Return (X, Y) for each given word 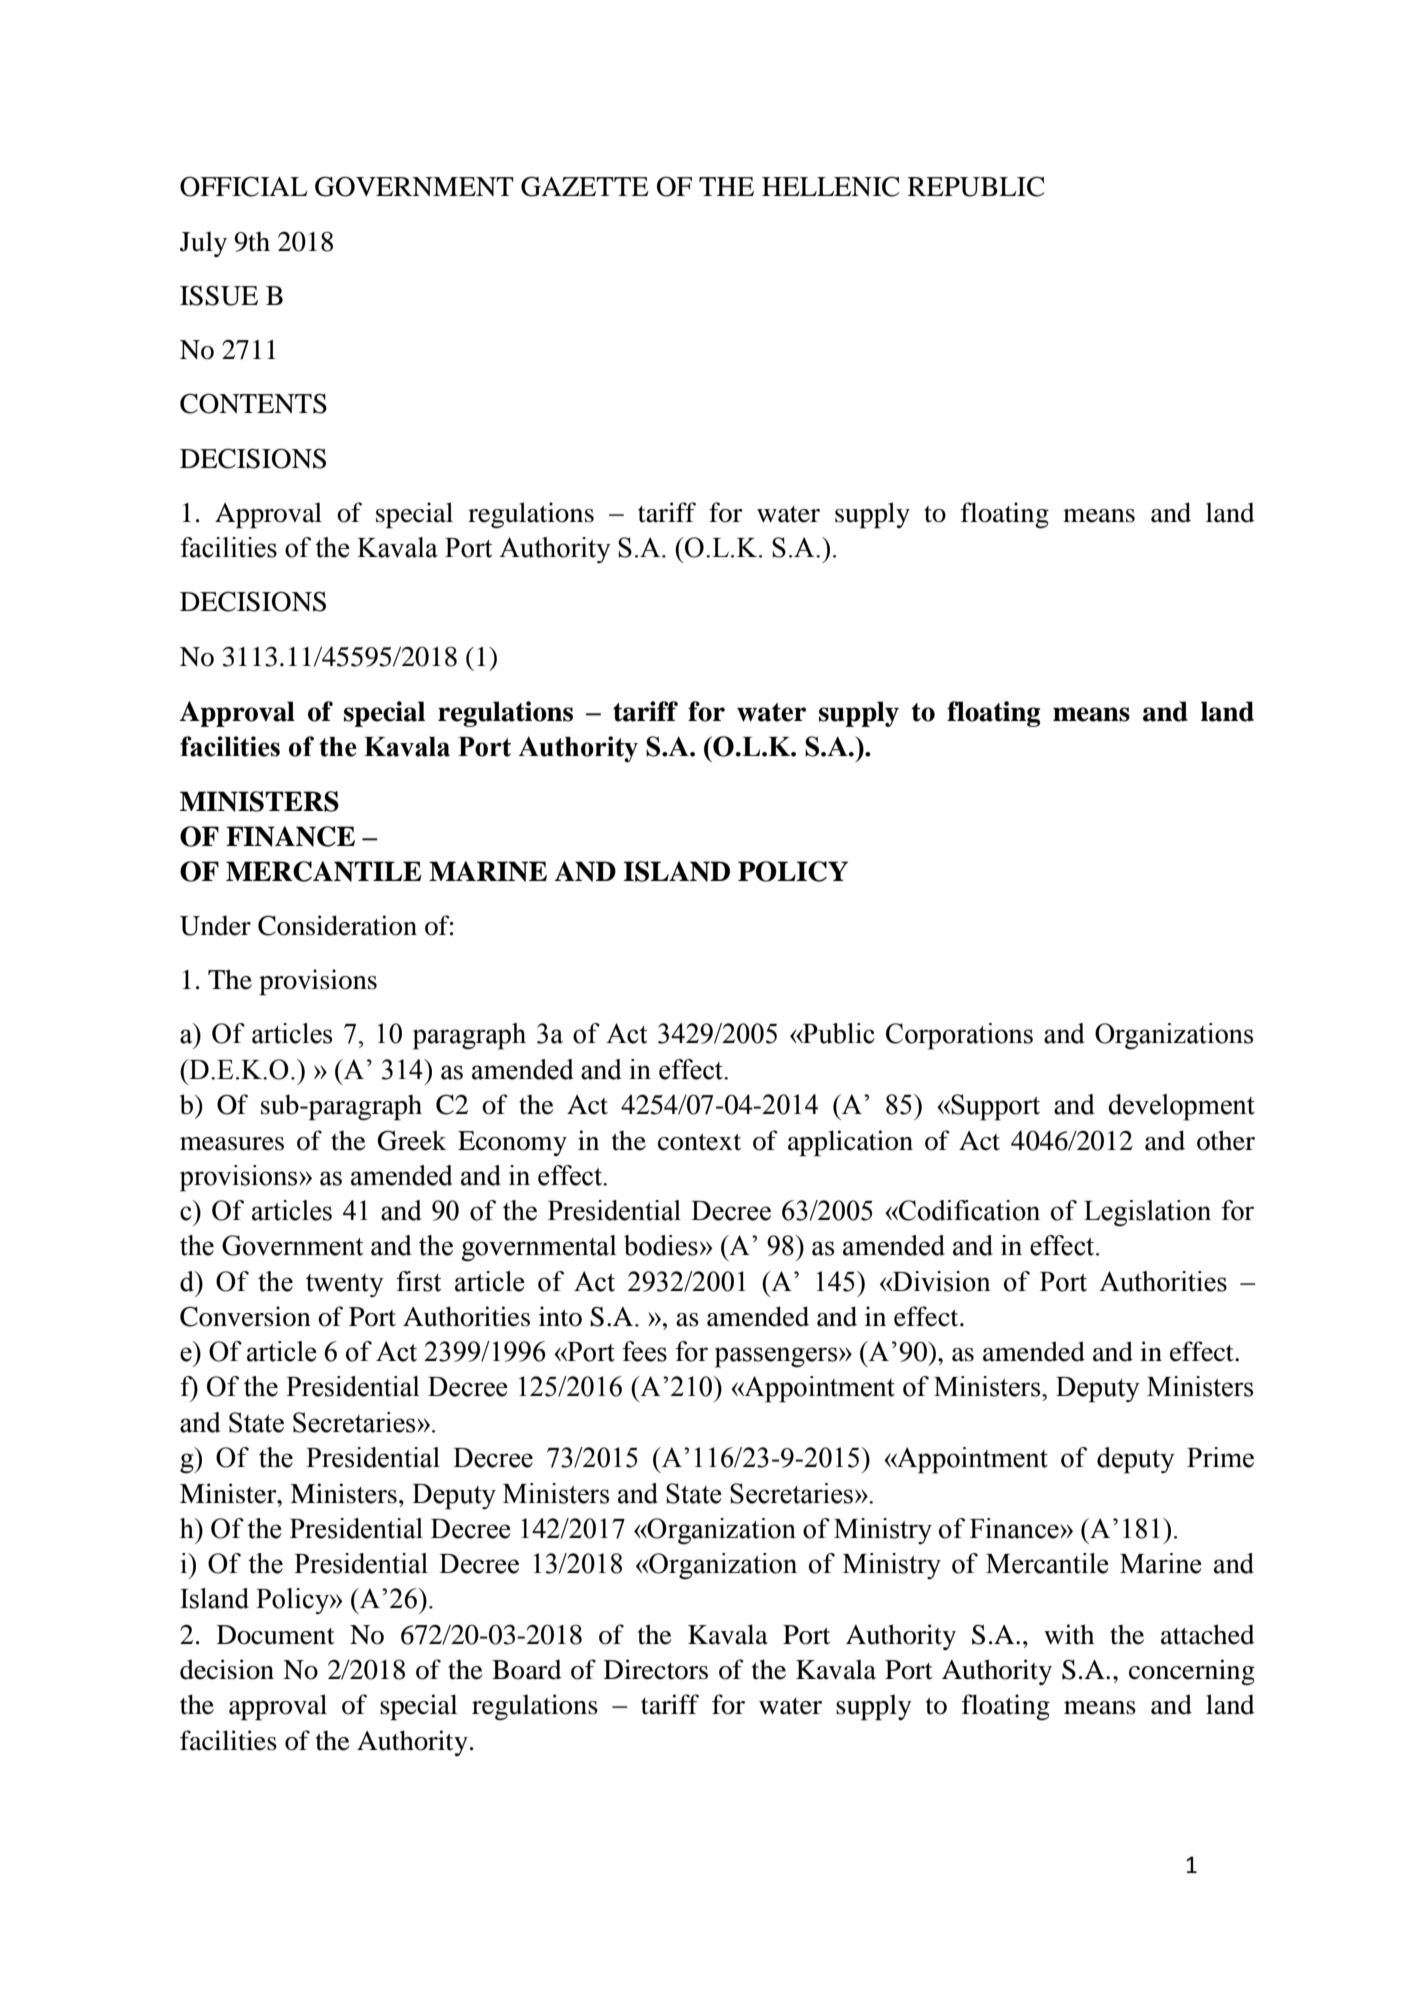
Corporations (959, 1036)
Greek (412, 1140)
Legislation (1147, 1213)
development (1182, 1107)
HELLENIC (830, 186)
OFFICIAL (244, 186)
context (699, 1142)
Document (276, 1635)
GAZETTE (585, 186)
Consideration (337, 925)
